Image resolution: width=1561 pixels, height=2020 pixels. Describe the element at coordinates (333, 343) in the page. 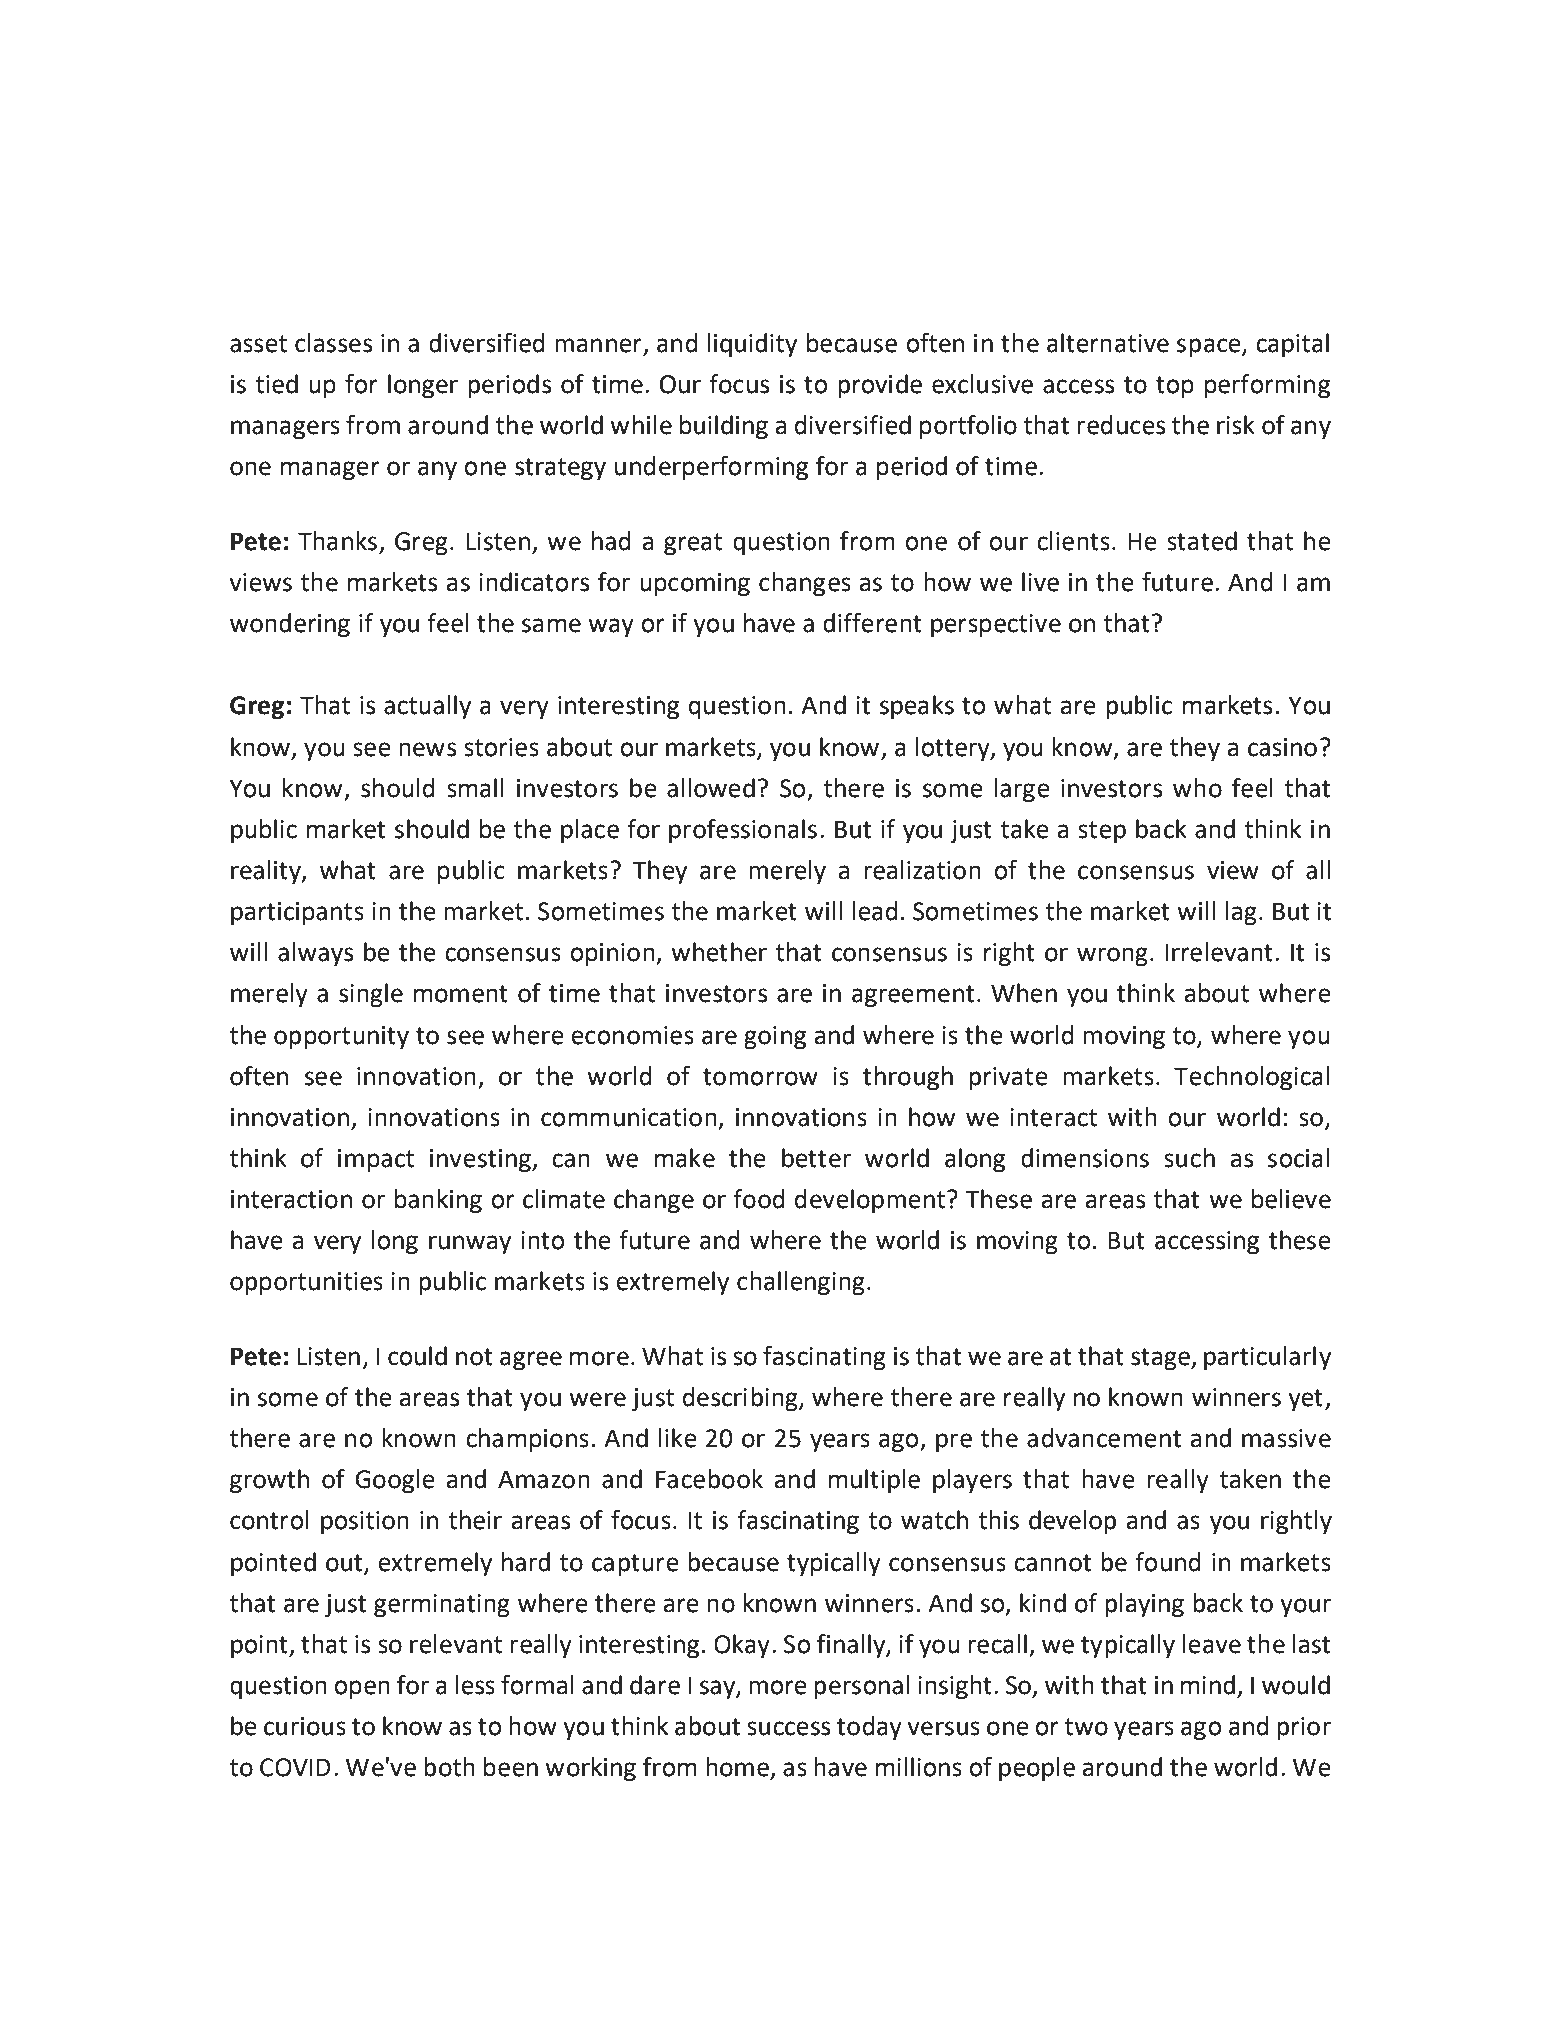

I see `classes` at that location.
